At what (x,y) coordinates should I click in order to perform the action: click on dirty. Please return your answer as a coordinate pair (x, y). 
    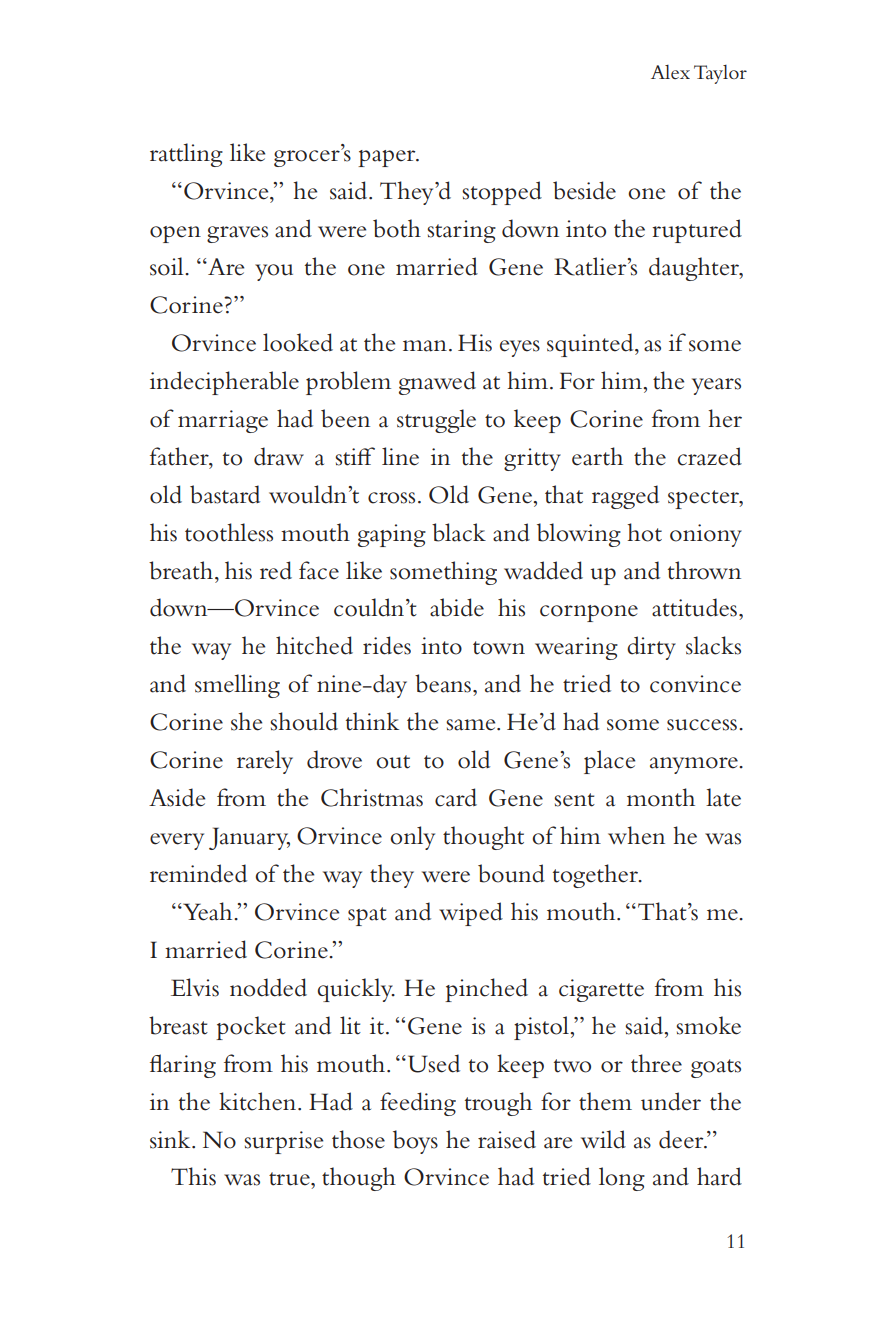
    Looking at the image, I should click on (651, 648).
